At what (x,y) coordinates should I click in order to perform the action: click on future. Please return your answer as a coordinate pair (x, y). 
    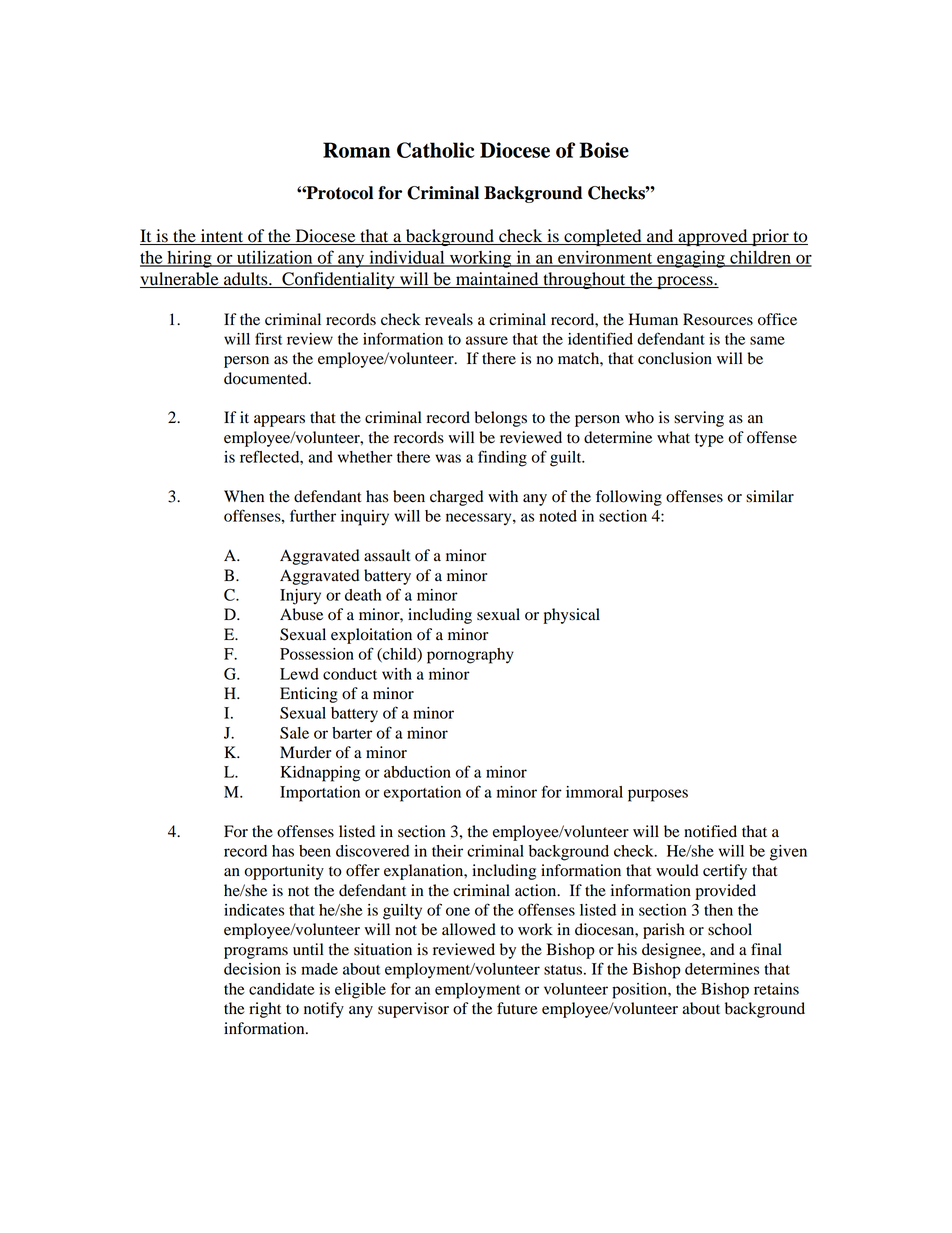
    Looking at the image, I should click on (517, 1008).
